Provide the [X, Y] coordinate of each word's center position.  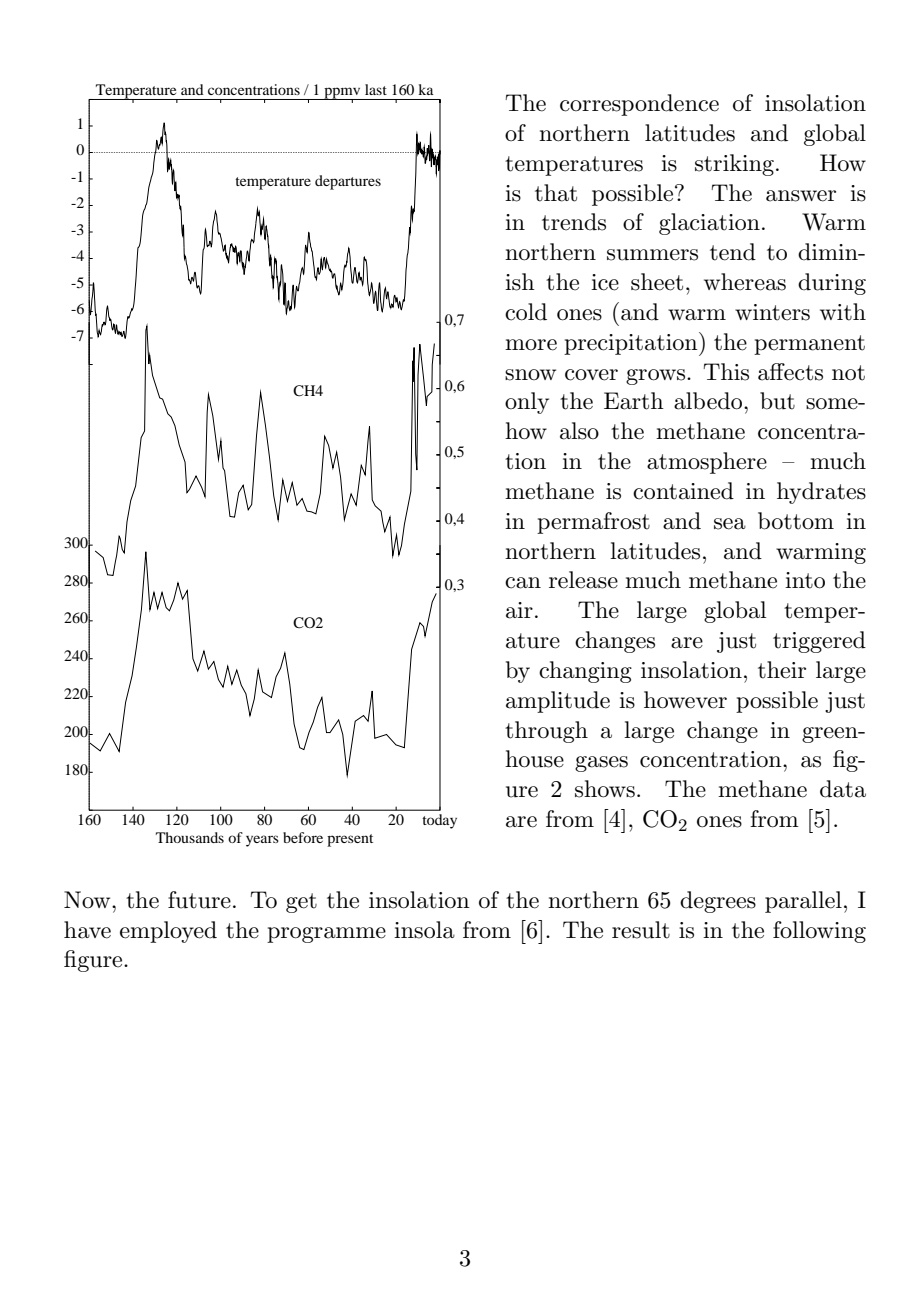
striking [734, 165]
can [523, 583]
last [376, 89]
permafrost [593, 523]
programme [326, 935]
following [819, 932]
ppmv [342, 94]
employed [168, 932]
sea [730, 524]
